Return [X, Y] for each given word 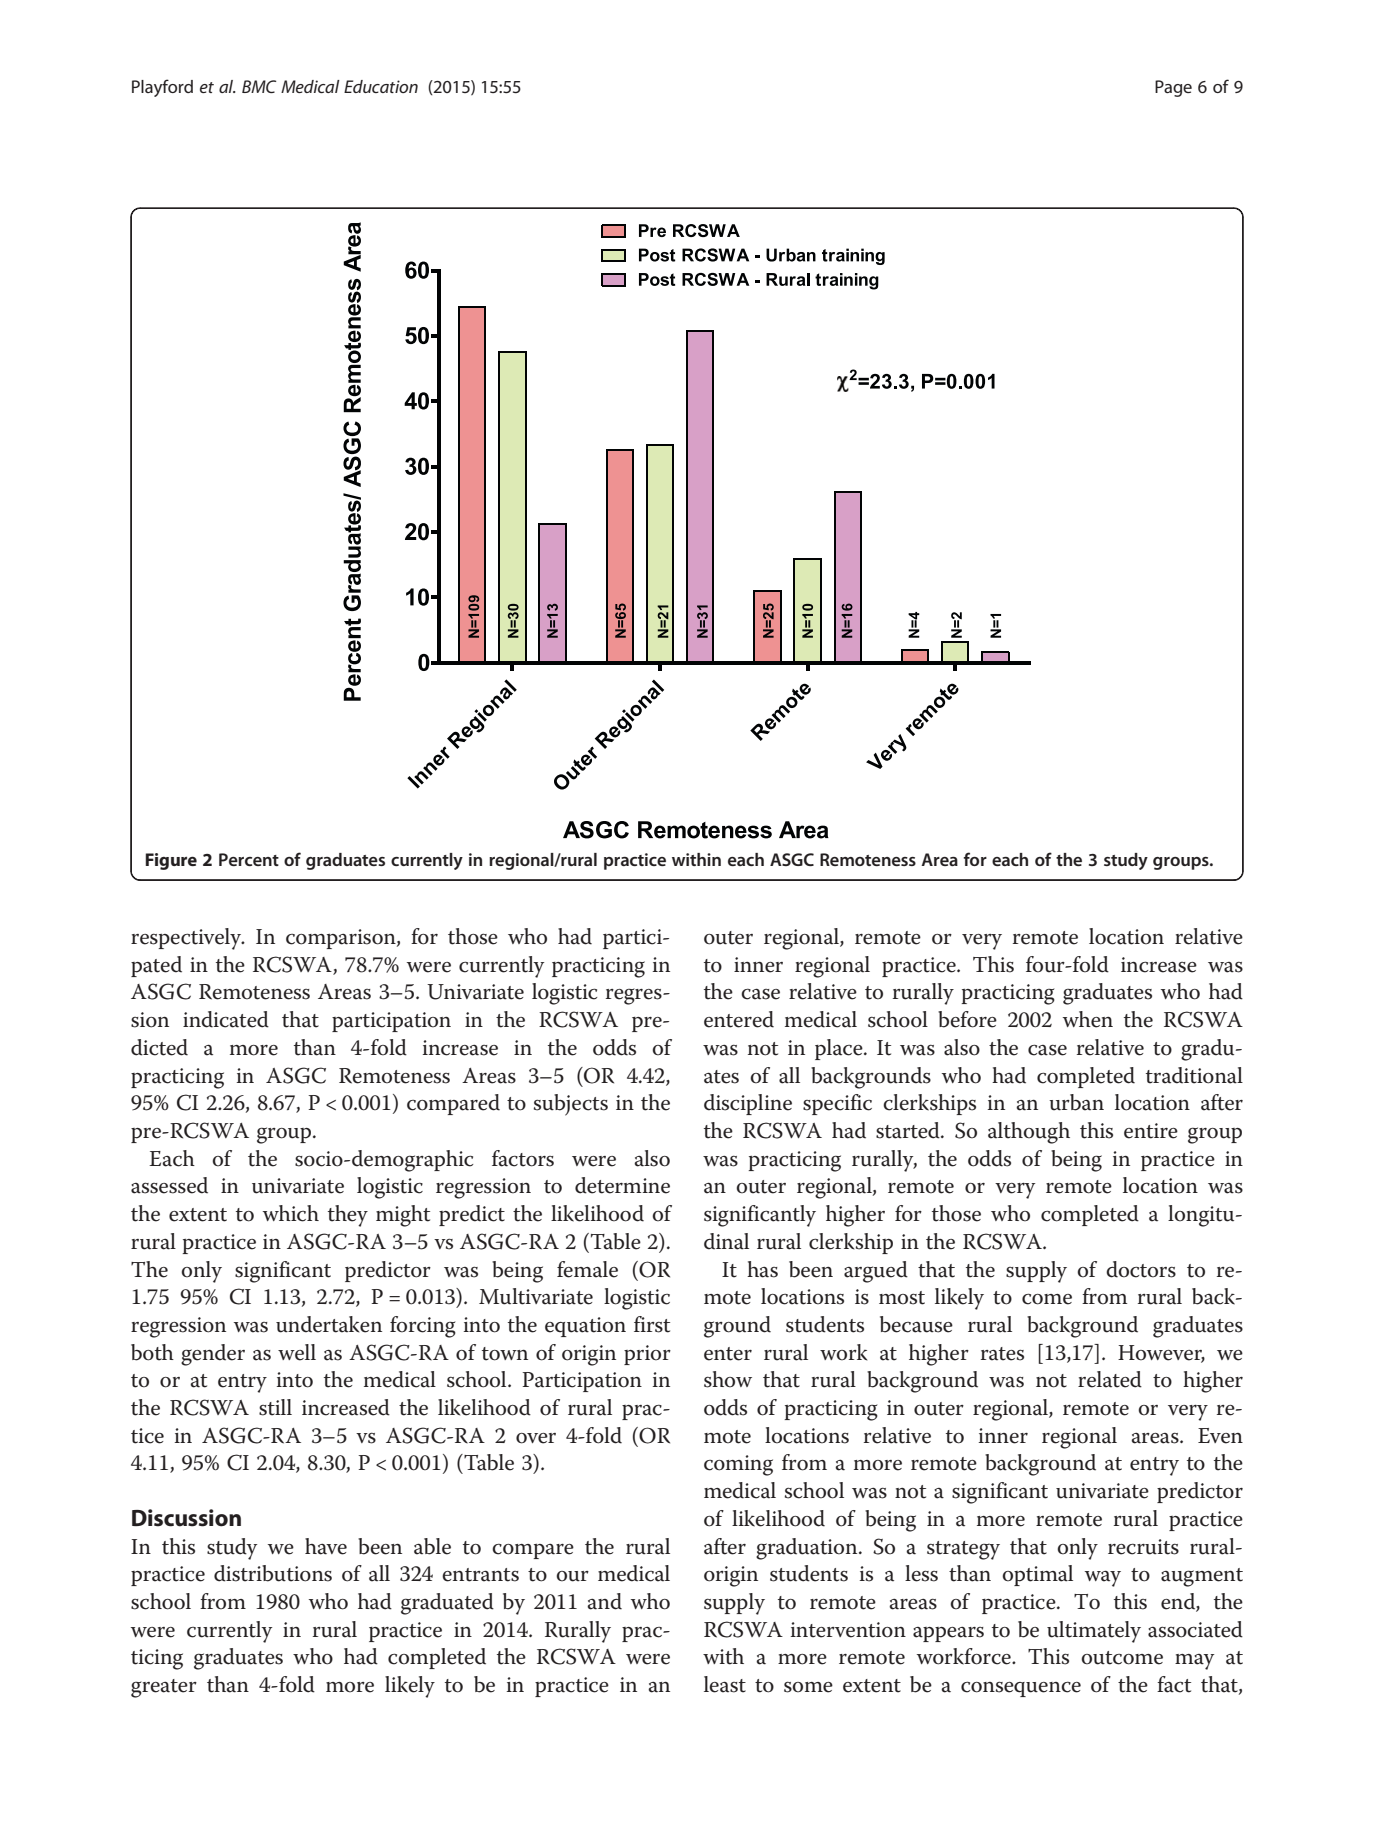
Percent [249, 859]
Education [381, 86]
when [1088, 1019]
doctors [1141, 1269]
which [291, 1213]
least [725, 1684]
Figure [171, 861]
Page [1173, 88]
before [967, 1019]
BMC [259, 86]
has [762, 1269]
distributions [273, 1573]
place [840, 1049]
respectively [187, 939]
